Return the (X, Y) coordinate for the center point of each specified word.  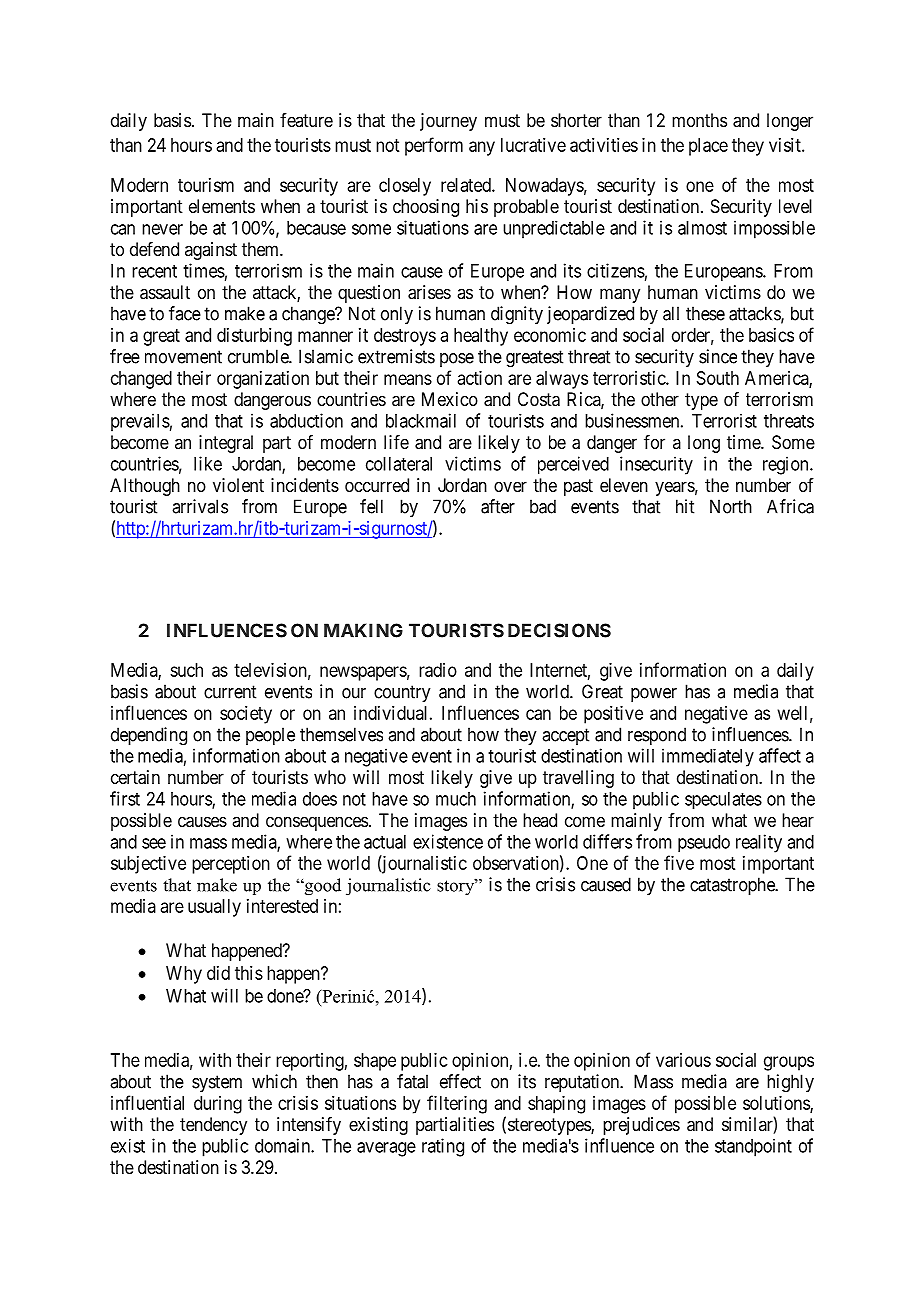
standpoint (753, 1148)
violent (238, 485)
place (708, 147)
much (456, 799)
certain (135, 777)
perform (434, 146)
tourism (206, 185)
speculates (723, 800)
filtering (457, 1104)
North (731, 506)
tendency (213, 1126)
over (510, 486)
